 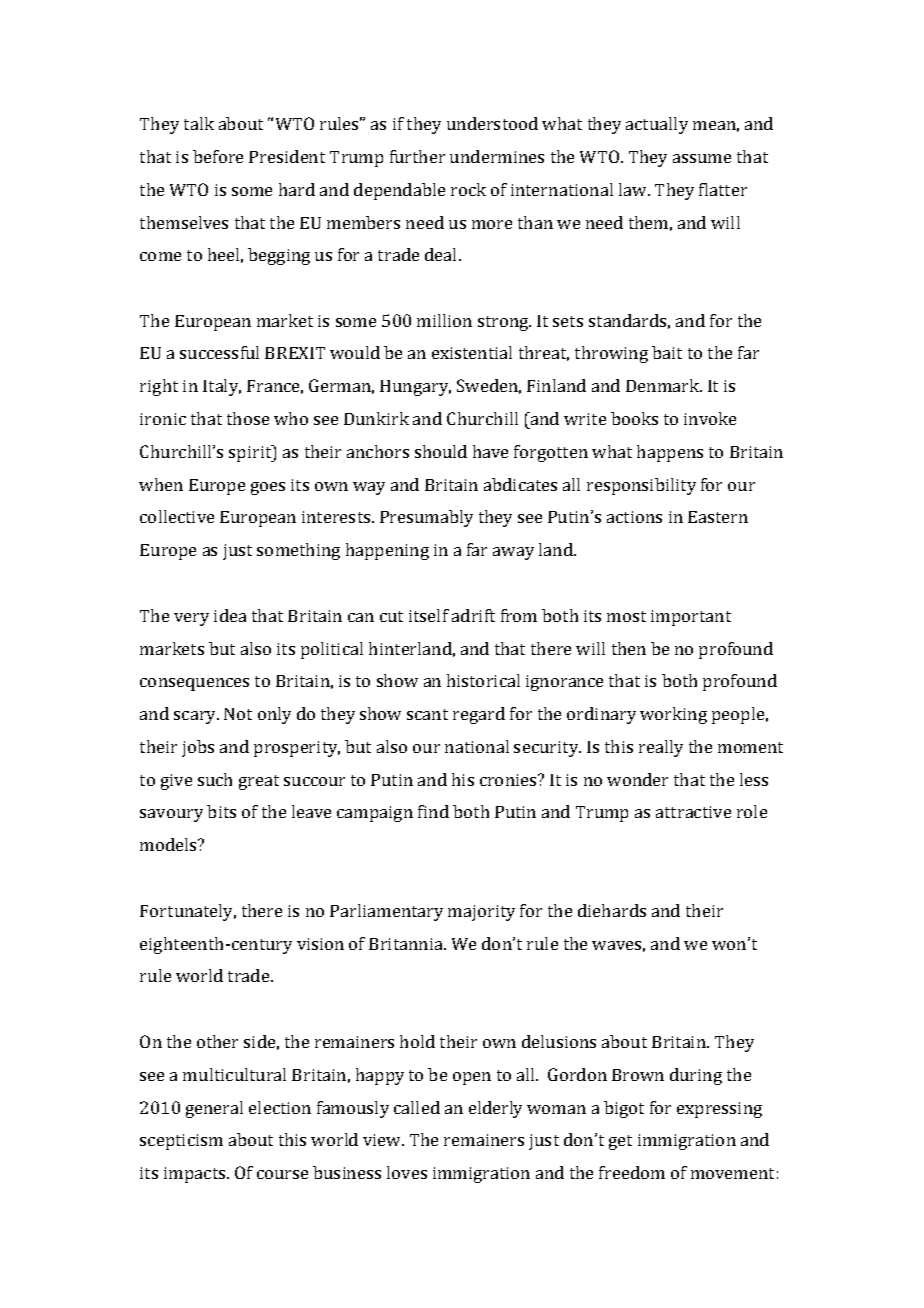 I want to click on find, so click(x=433, y=811).
